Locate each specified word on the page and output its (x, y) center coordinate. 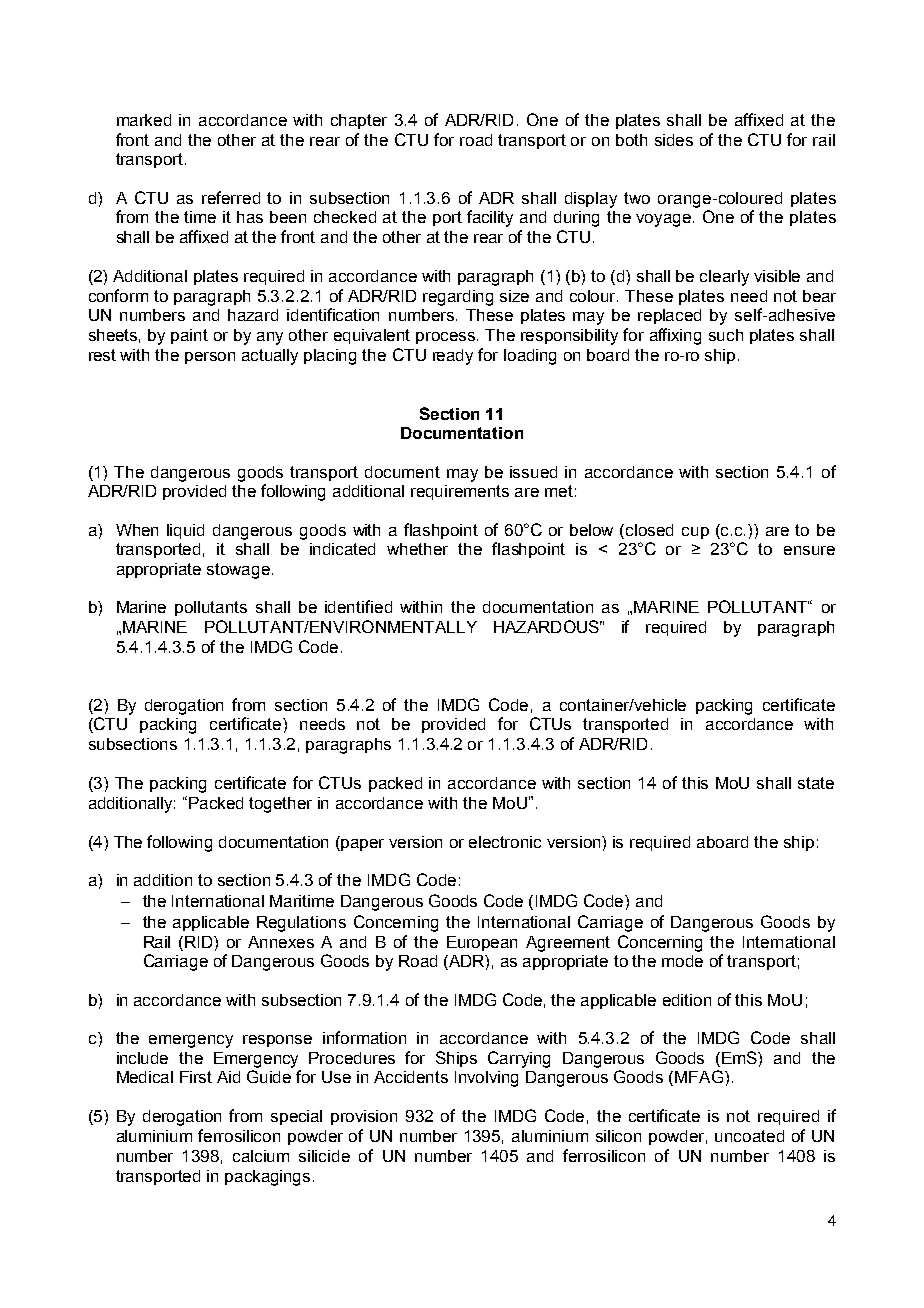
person (210, 358)
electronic (505, 842)
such (726, 335)
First (196, 1077)
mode (682, 961)
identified (358, 606)
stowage (240, 571)
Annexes (281, 942)
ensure (809, 550)
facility (490, 218)
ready (453, 357)
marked (144, 120)
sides (674, 140)
